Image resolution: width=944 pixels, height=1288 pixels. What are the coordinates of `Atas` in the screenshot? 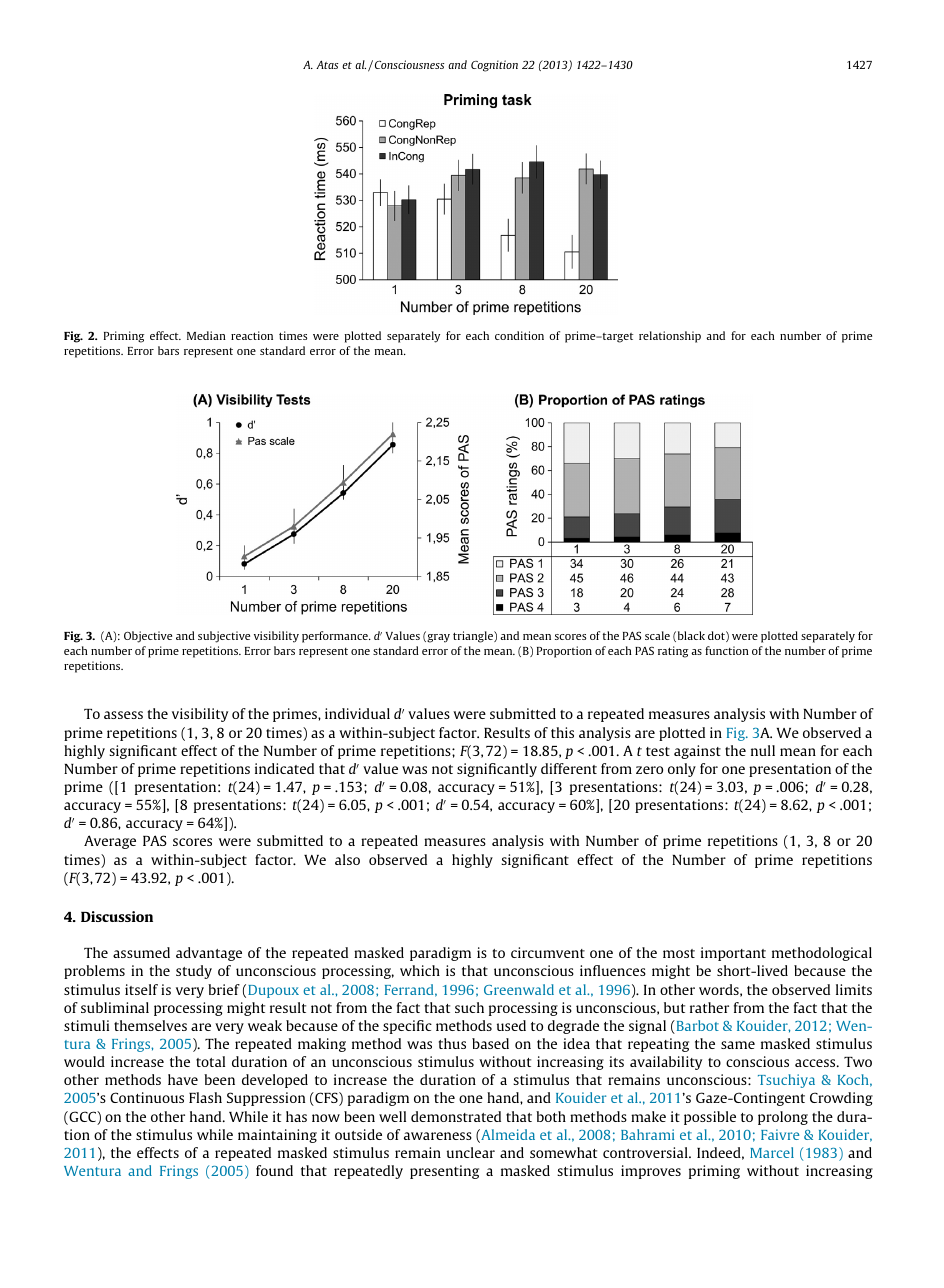 It's located at (327, 64).
